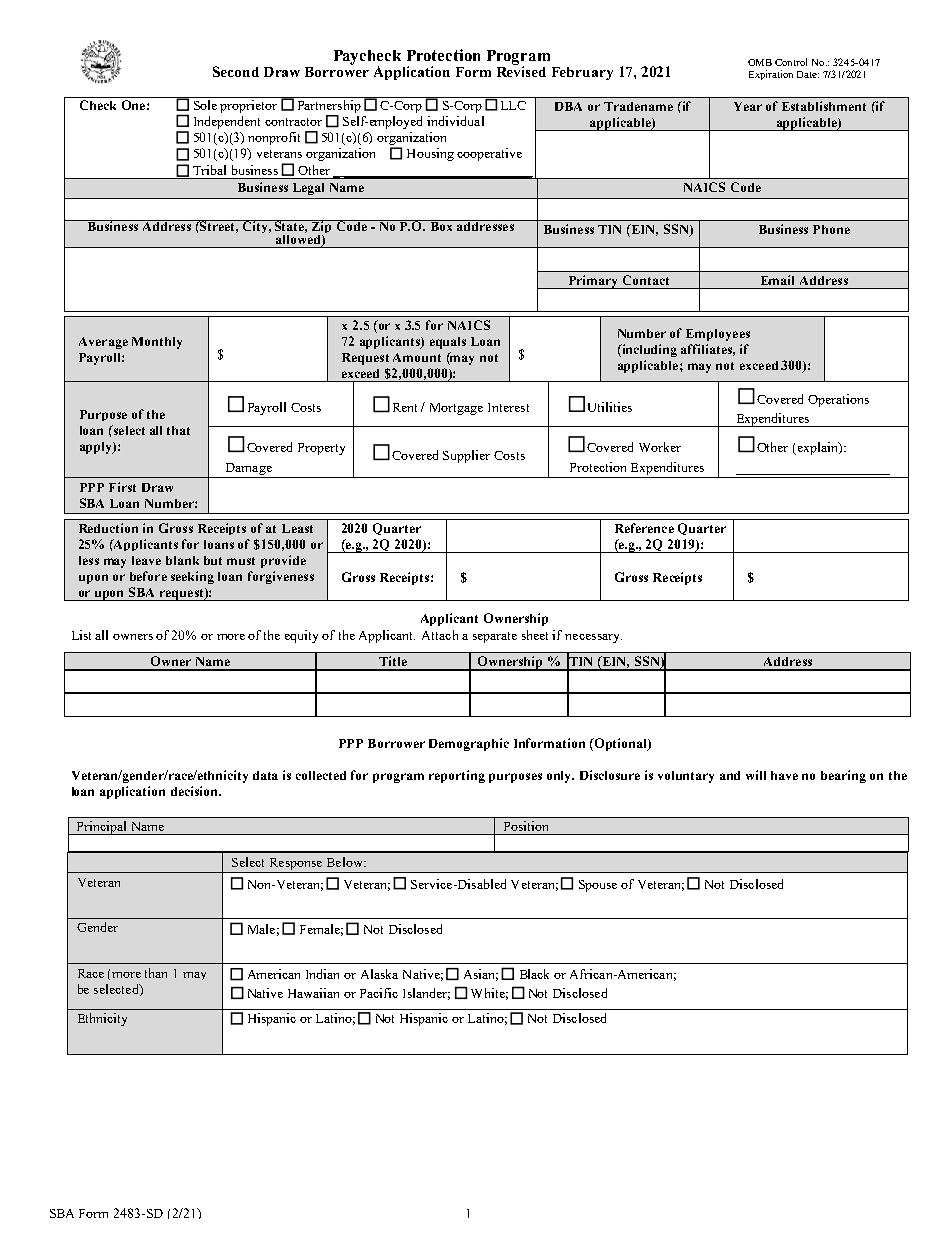 The width and height of the screenshot is (952, 1233). What do you see at coordinates (756, 775) in the screenshot?
I see `will` at bounding box center [756, 775].
